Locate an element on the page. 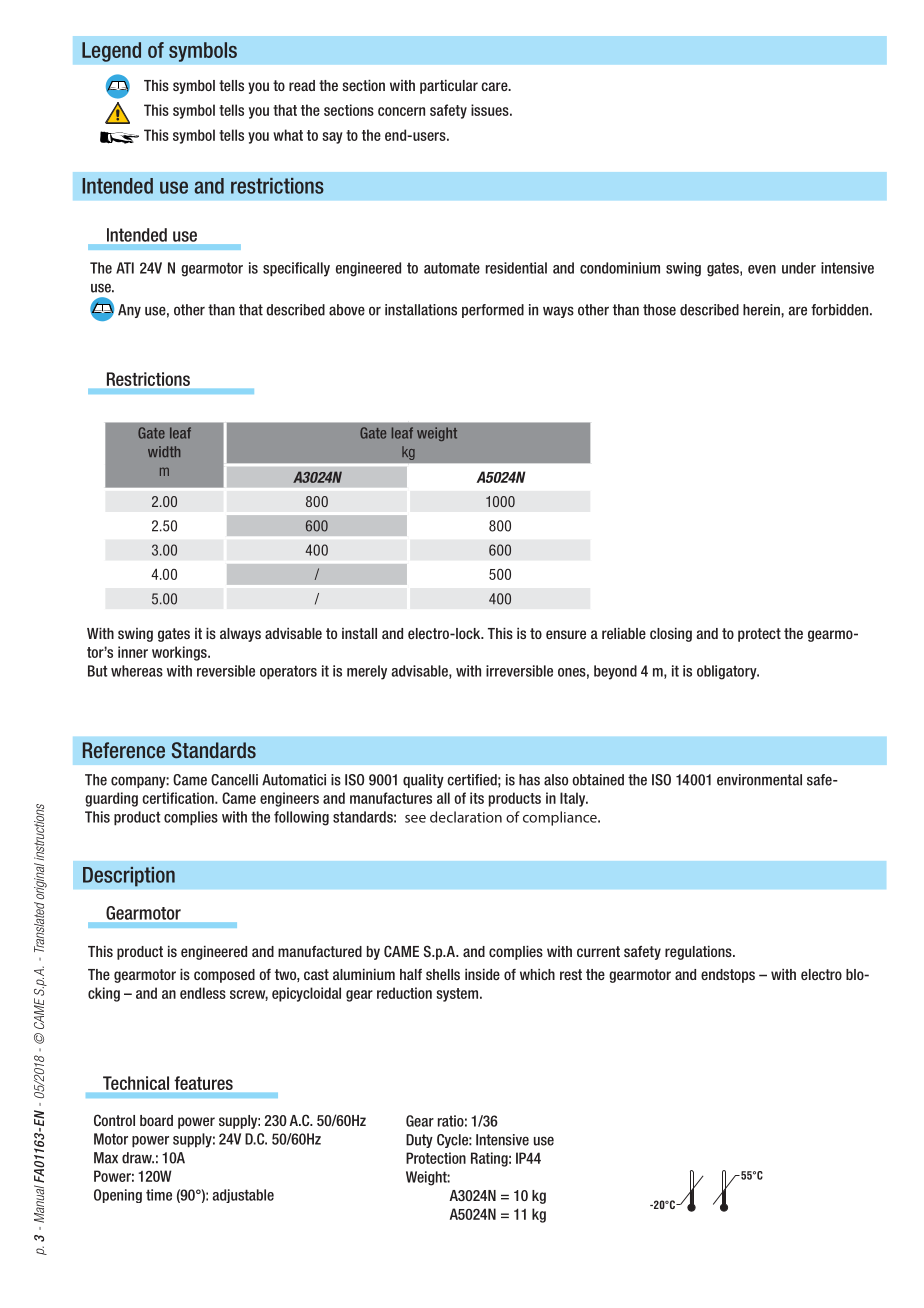  environmental is located at coordinates (759, 780).
